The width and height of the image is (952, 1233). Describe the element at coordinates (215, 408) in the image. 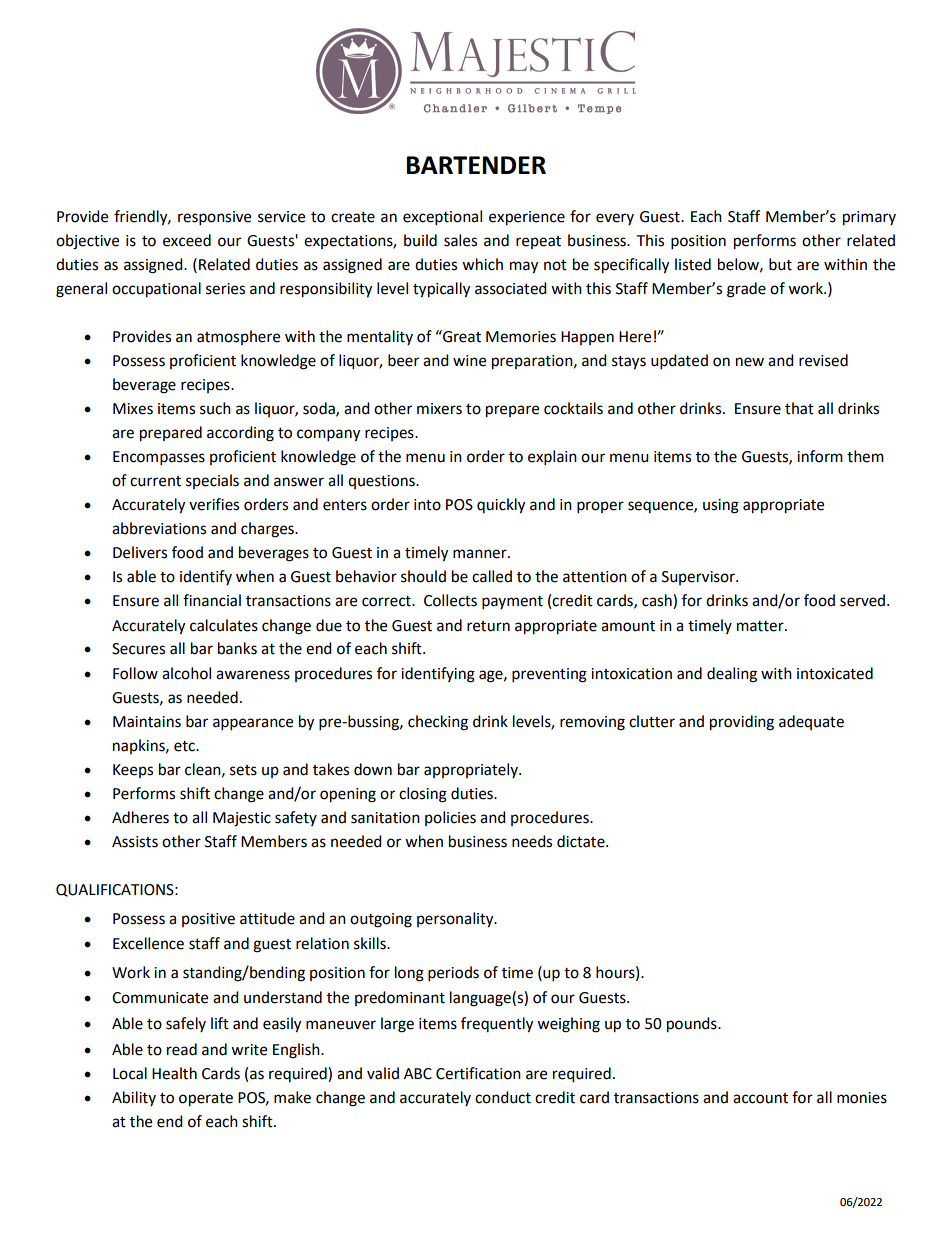

I see `such` at that location.
